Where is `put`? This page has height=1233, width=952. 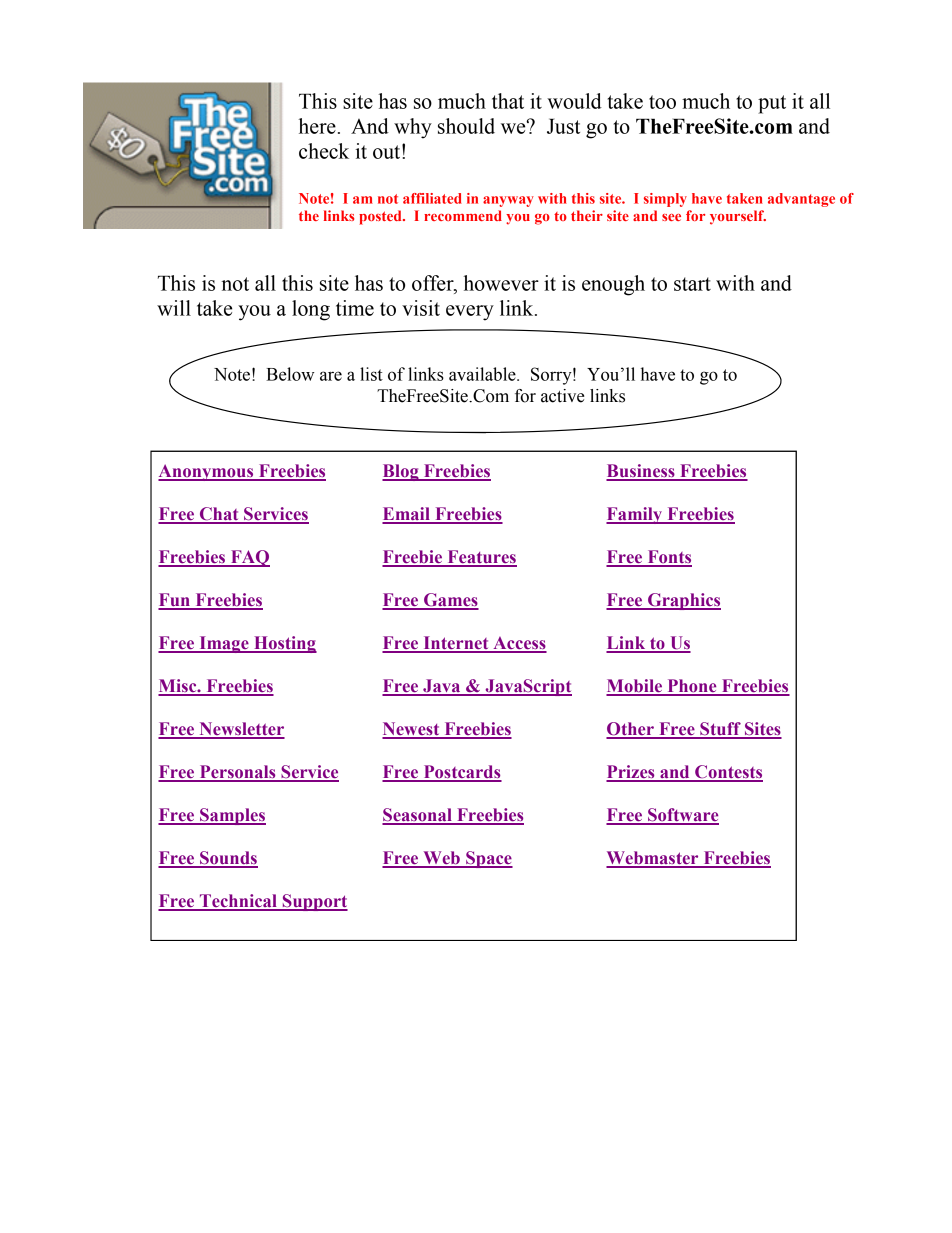
put is located at coordinates (772, 104).
